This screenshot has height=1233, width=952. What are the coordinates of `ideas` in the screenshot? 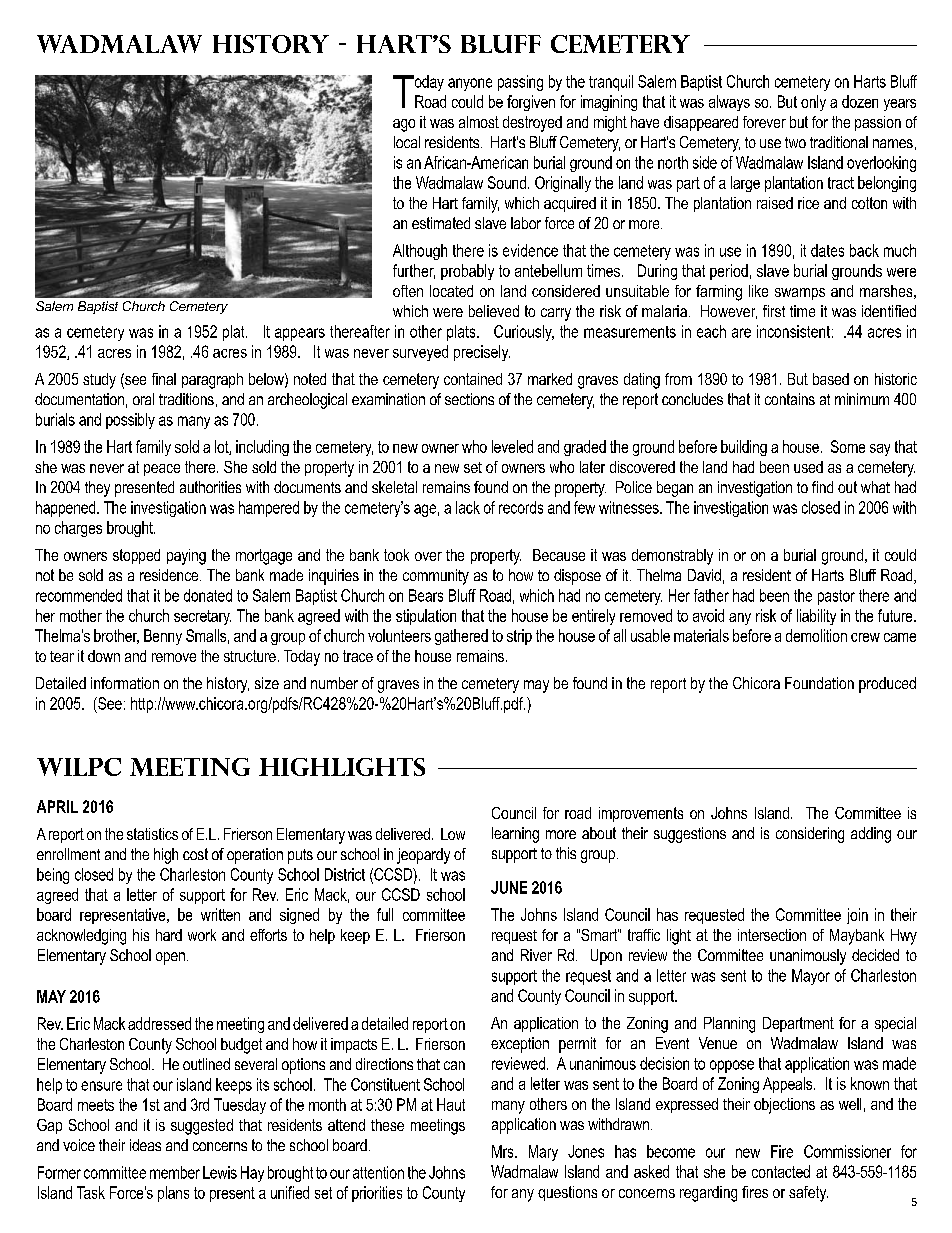 It's located at (145, 1145).
